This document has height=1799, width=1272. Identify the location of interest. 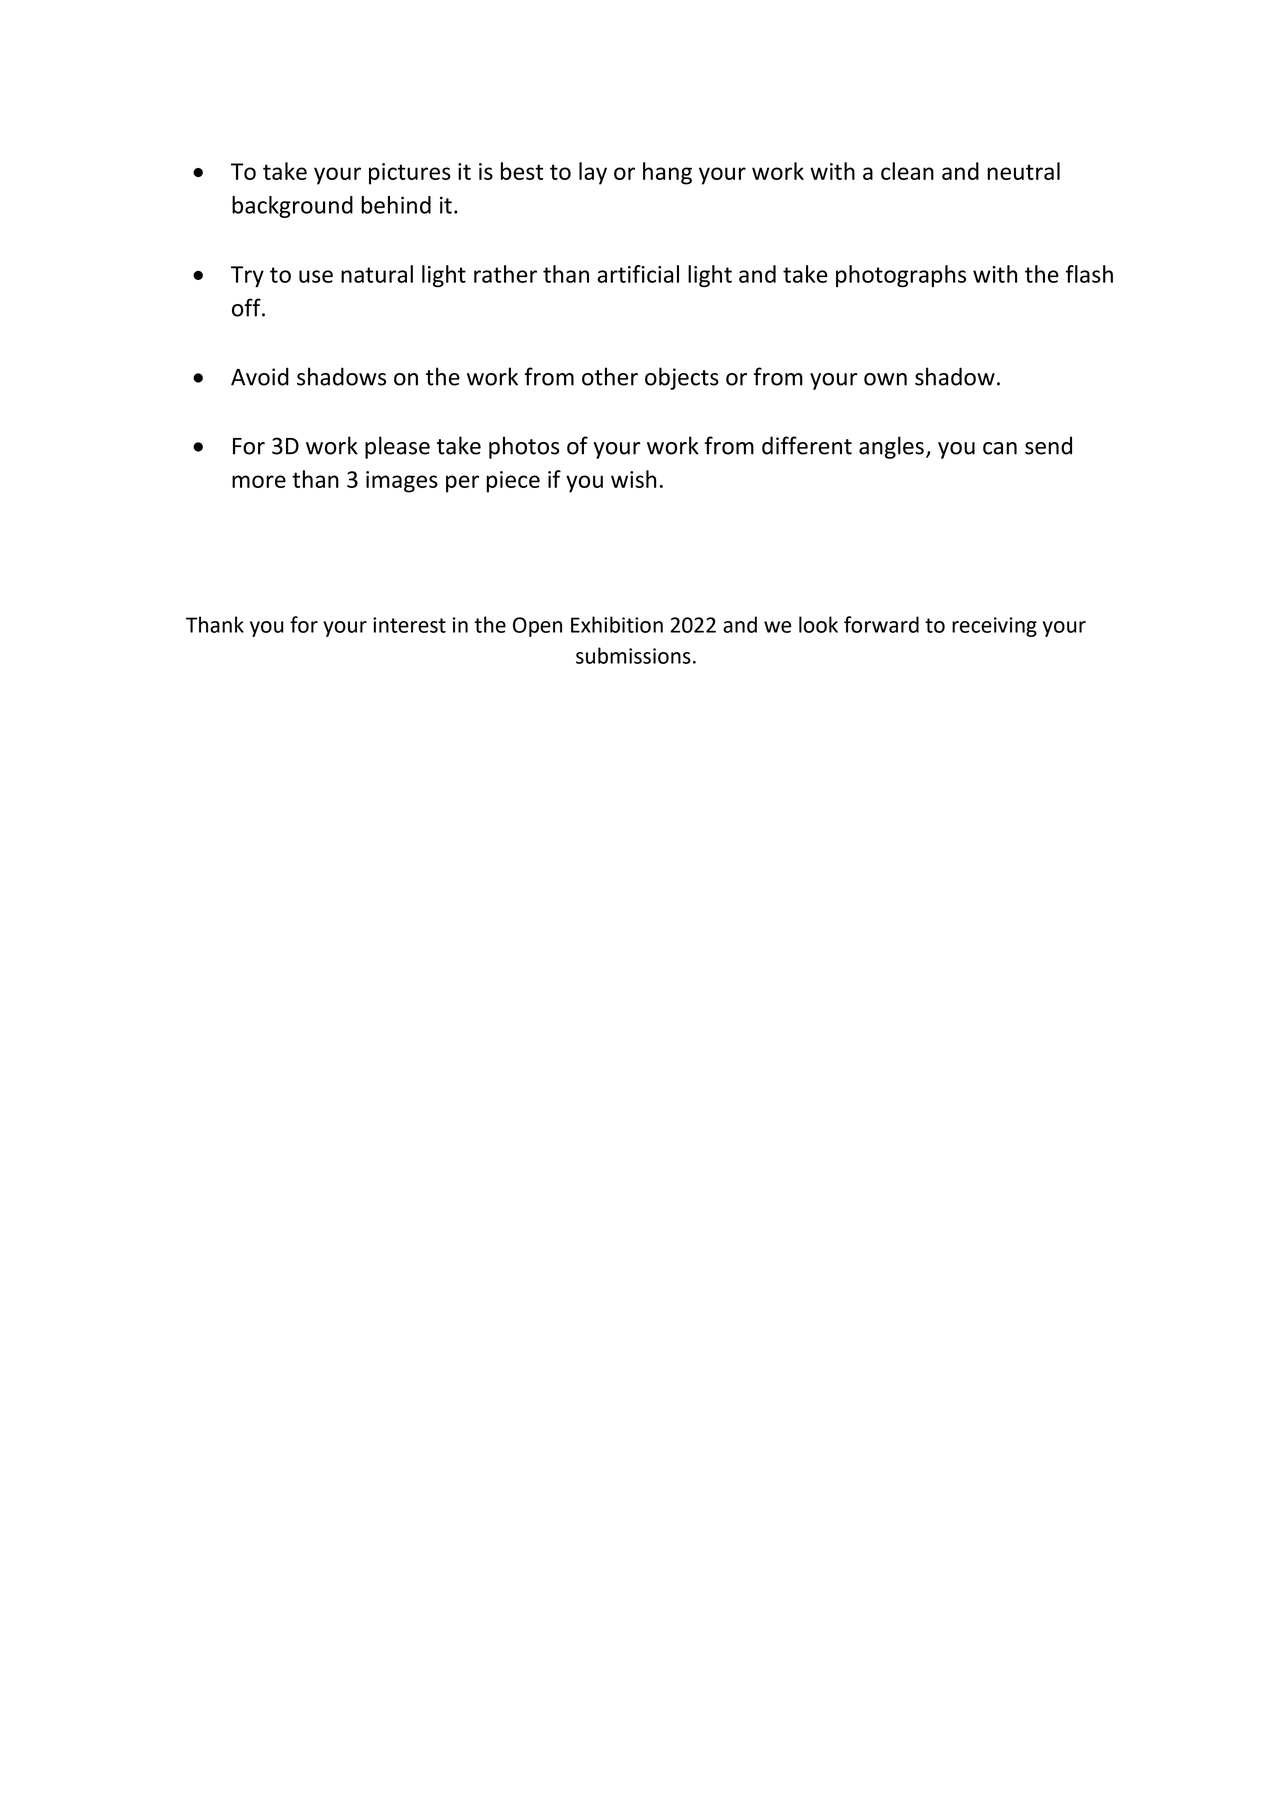
(409, 625).
